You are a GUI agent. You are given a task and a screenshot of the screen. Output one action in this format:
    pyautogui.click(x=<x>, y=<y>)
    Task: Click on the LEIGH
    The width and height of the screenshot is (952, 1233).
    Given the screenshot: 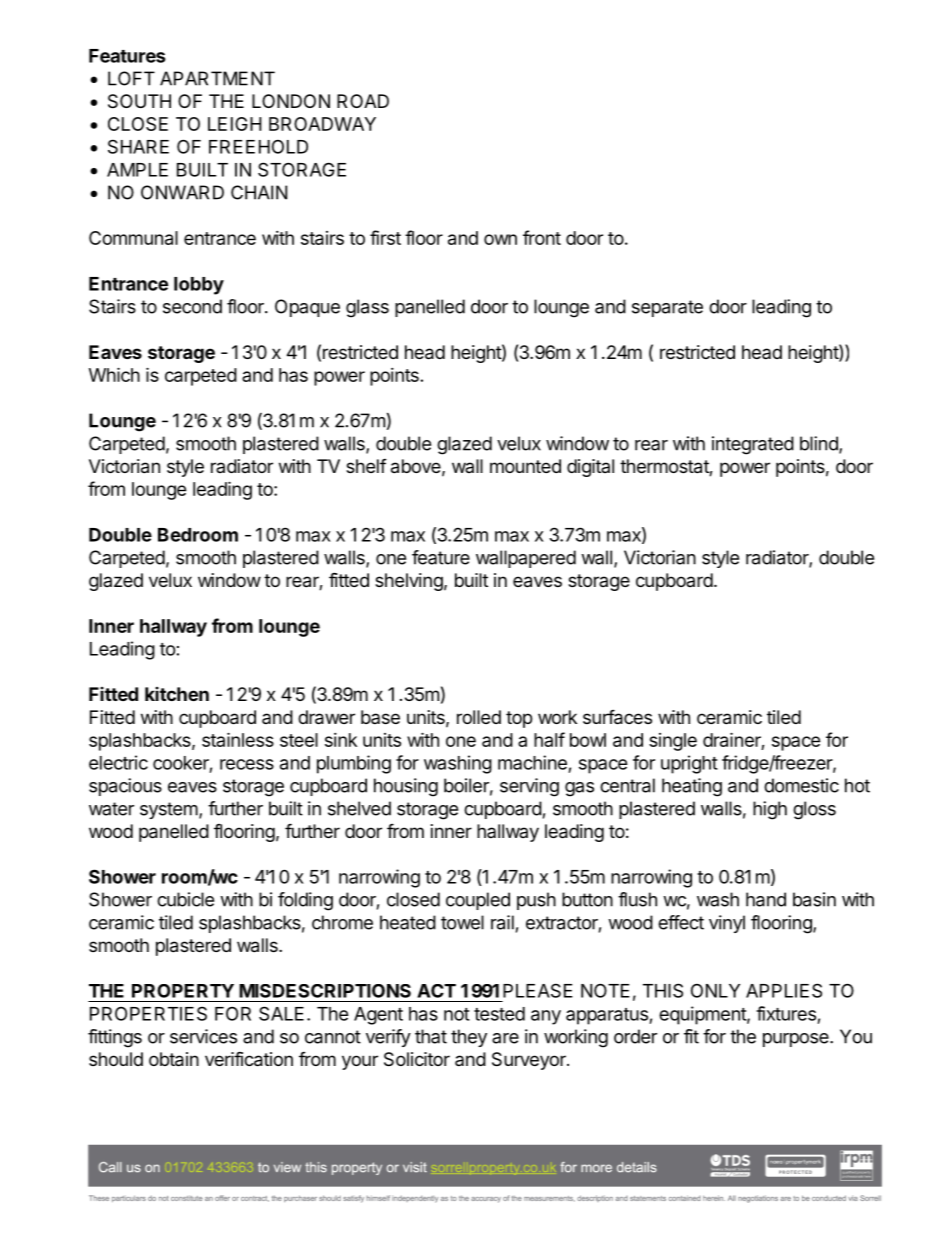 What is the action you would take?
    pyautogui.click(x=235, y=124)
